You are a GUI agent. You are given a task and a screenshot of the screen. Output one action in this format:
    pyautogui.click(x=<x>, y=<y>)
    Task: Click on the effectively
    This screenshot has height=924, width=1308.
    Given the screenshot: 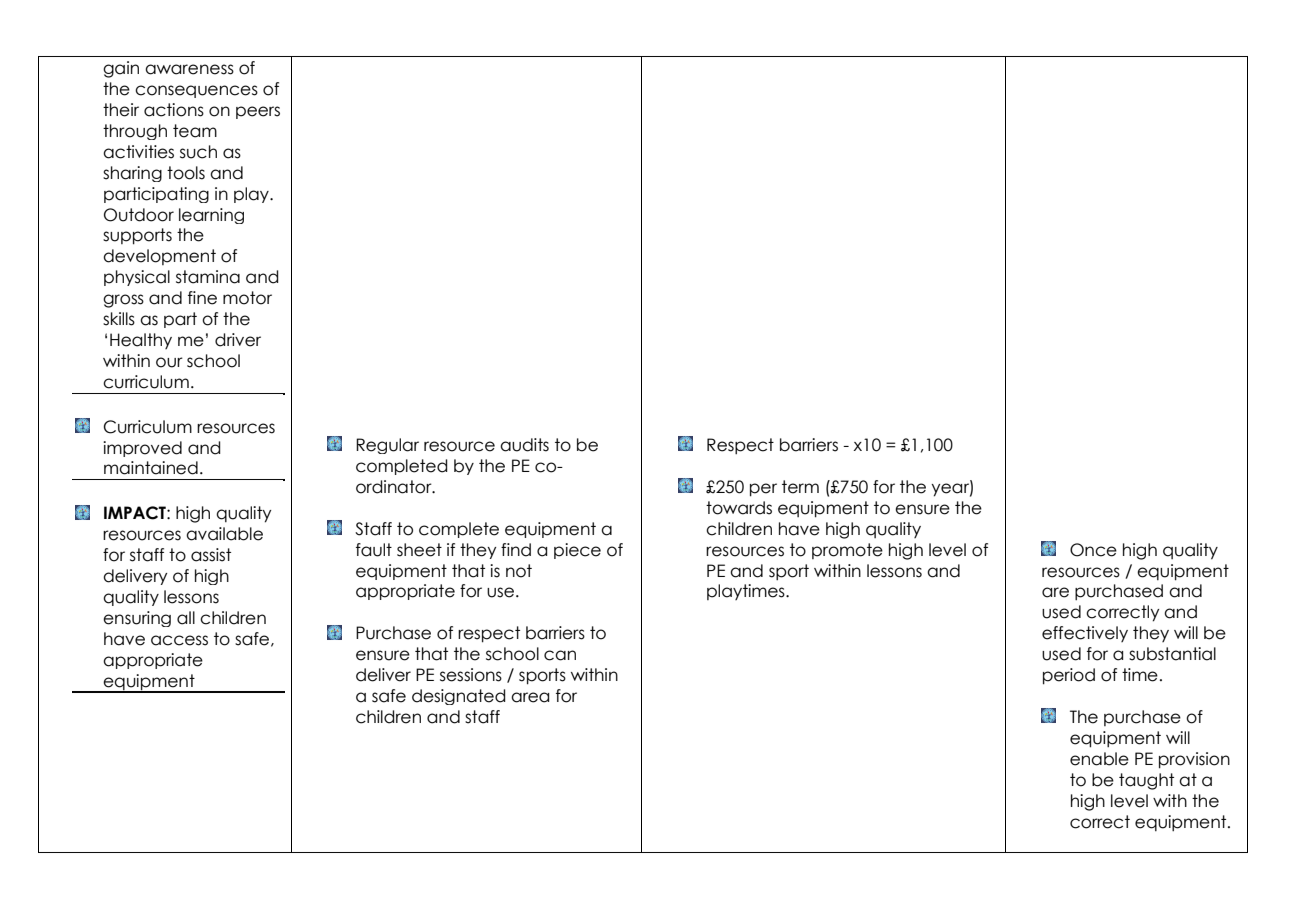 What is the action you would take?
    pyautogui.click(x=1085, y=634)
